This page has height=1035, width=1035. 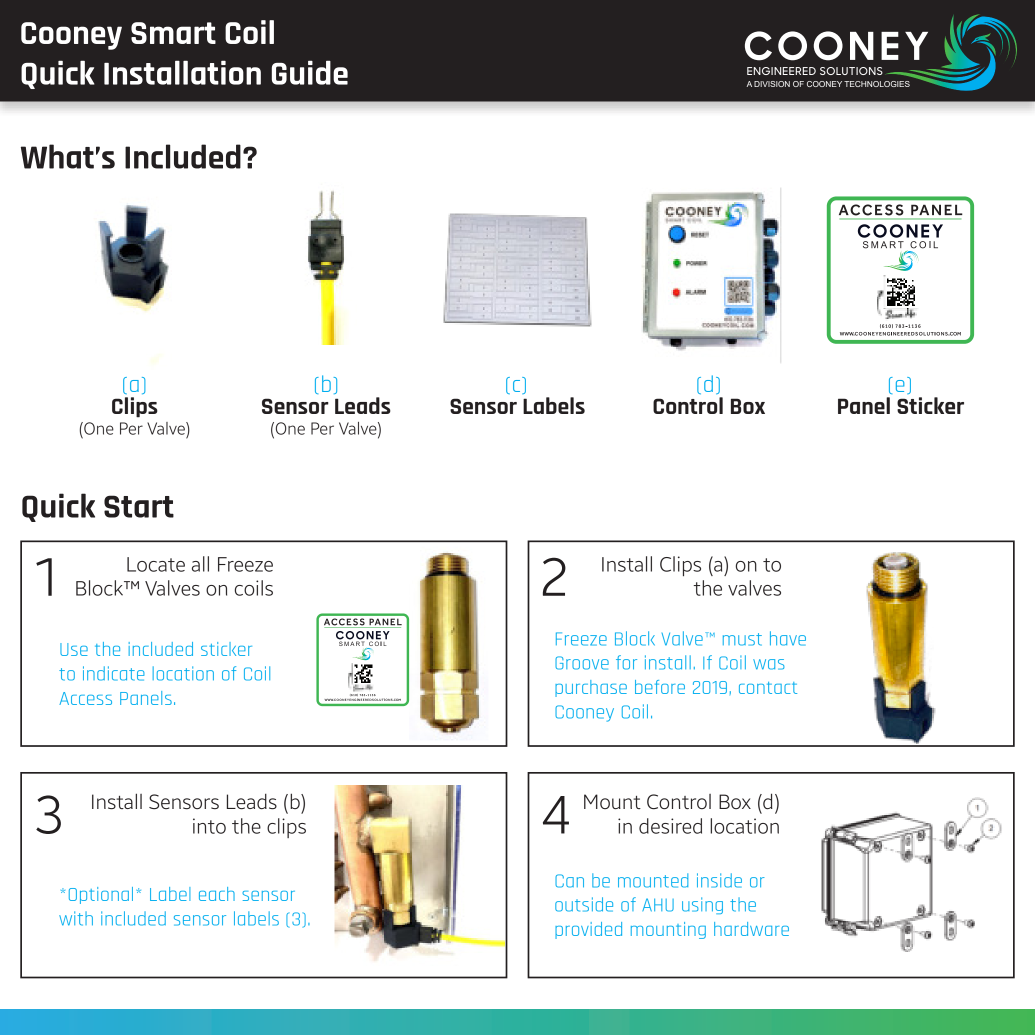 I want to click on have, so click(x=788, y=638).
